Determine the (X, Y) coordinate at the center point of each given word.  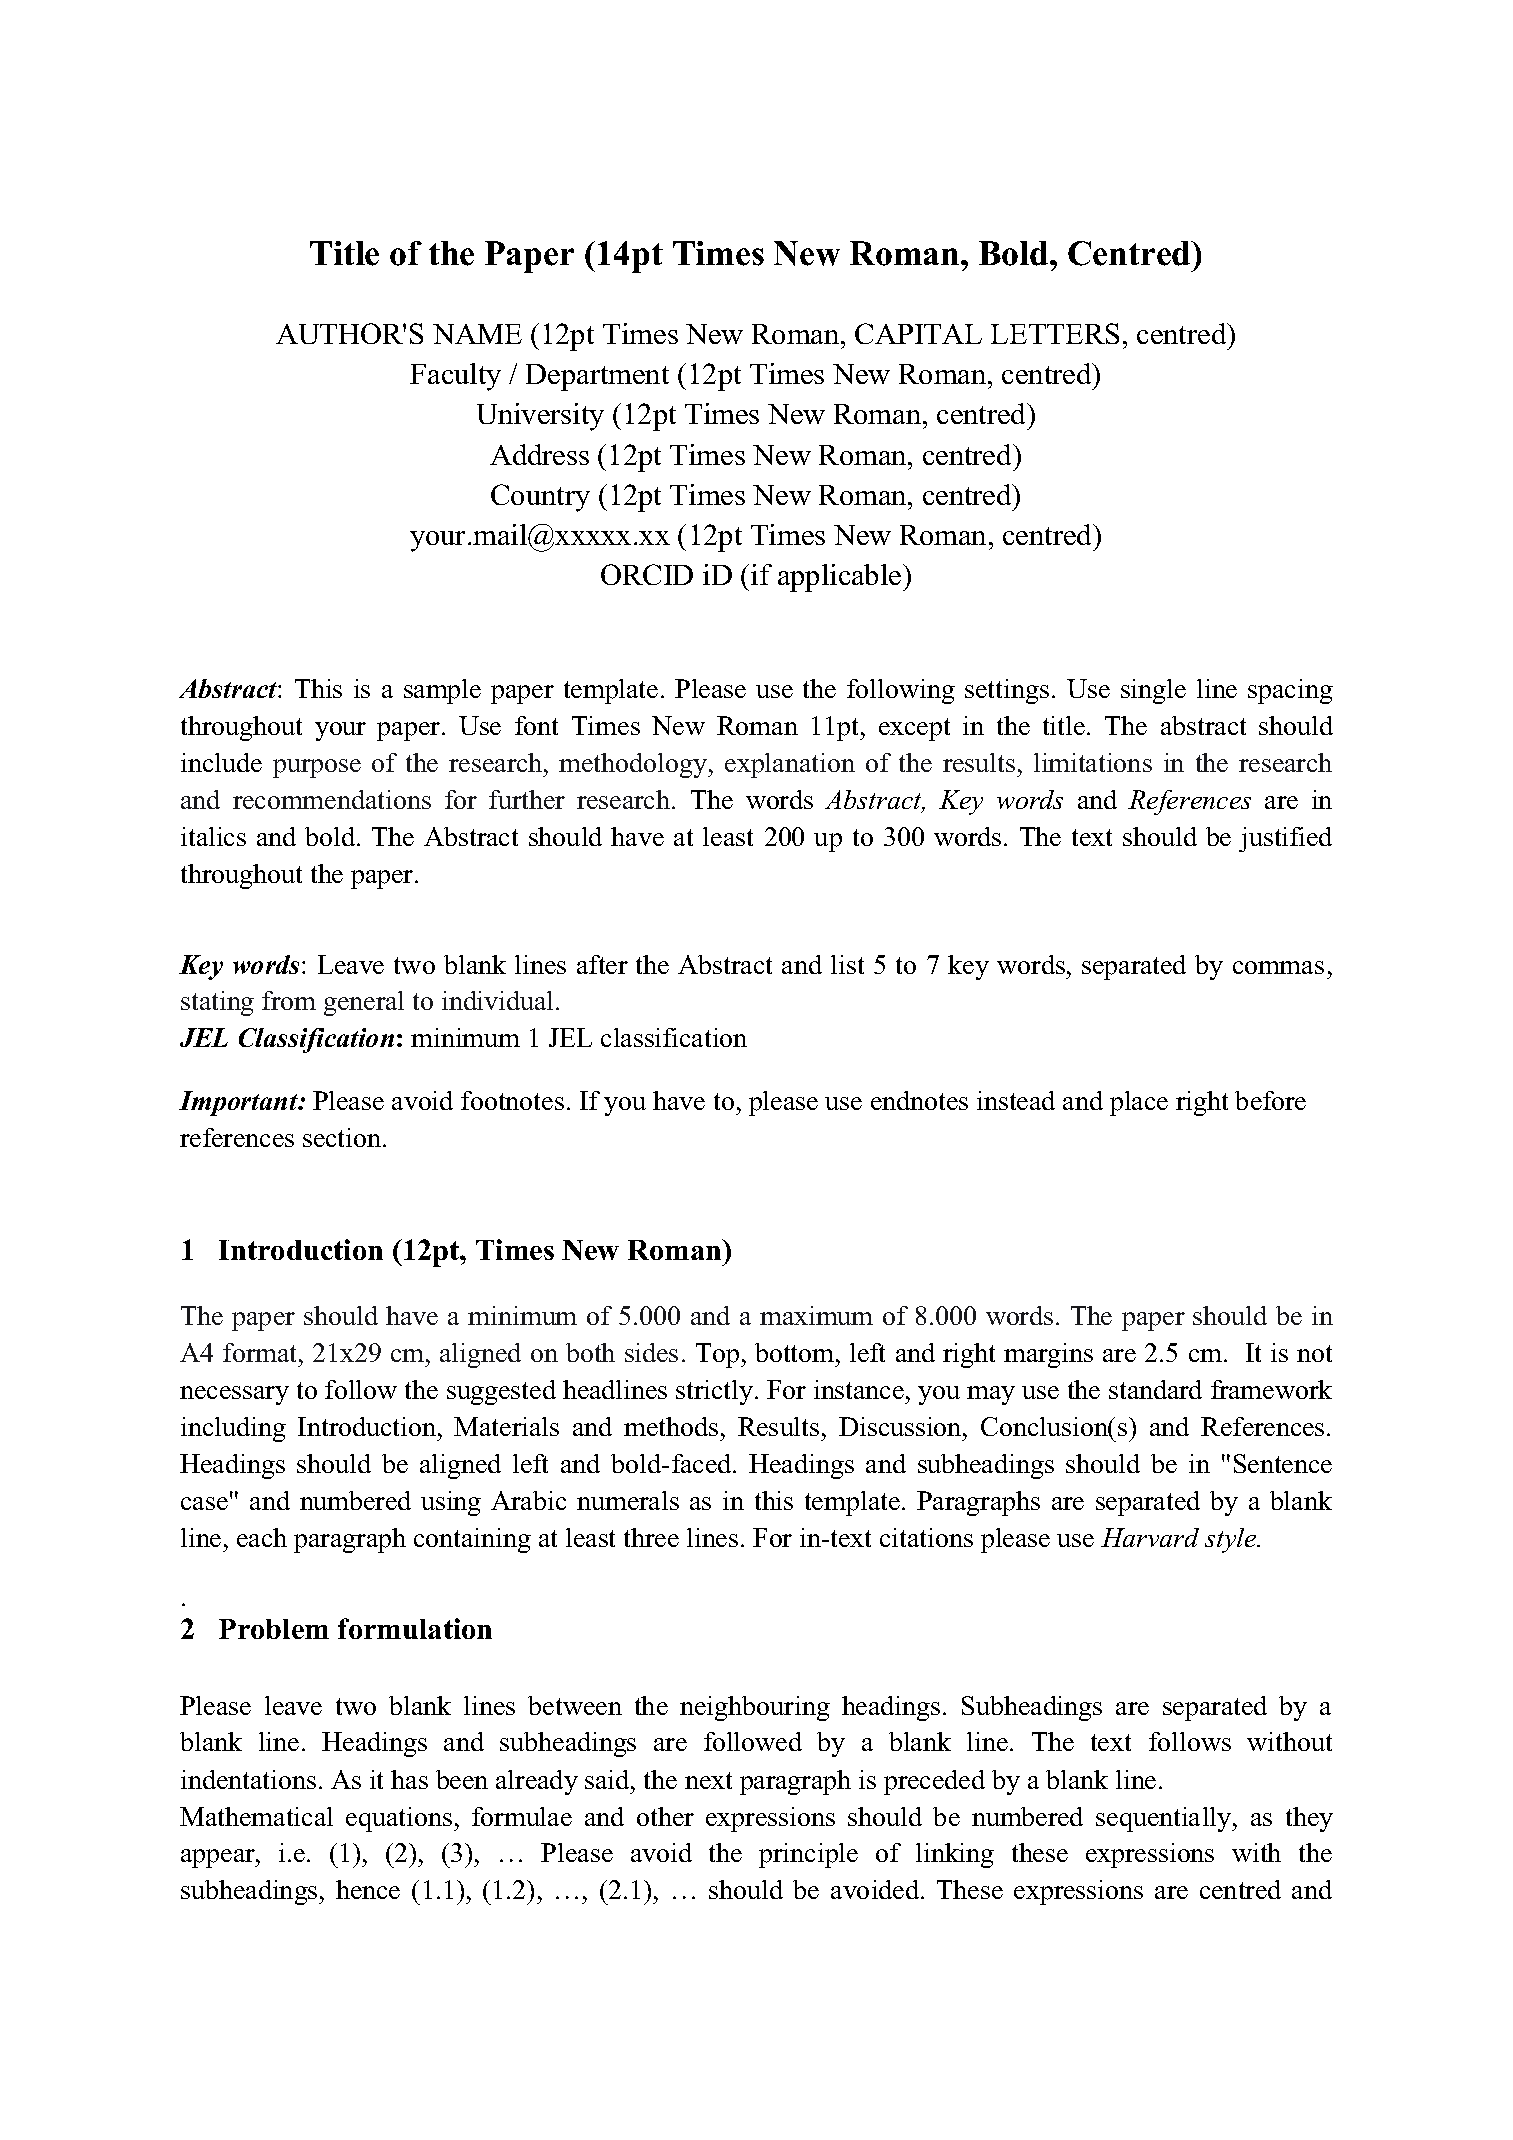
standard (1155, 1389)
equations (400, 1819)
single (1153, 691)
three (651, 1537)
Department (597, 377)
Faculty (455, 377)
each (262, 1537)
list (847, 964)
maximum (816, 1315)
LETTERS (1055, 333)
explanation (790, 765)
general (364, 1003)
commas (1278, 967)
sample (442, 691)
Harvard (1150, 1537)
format (261, 1352)
